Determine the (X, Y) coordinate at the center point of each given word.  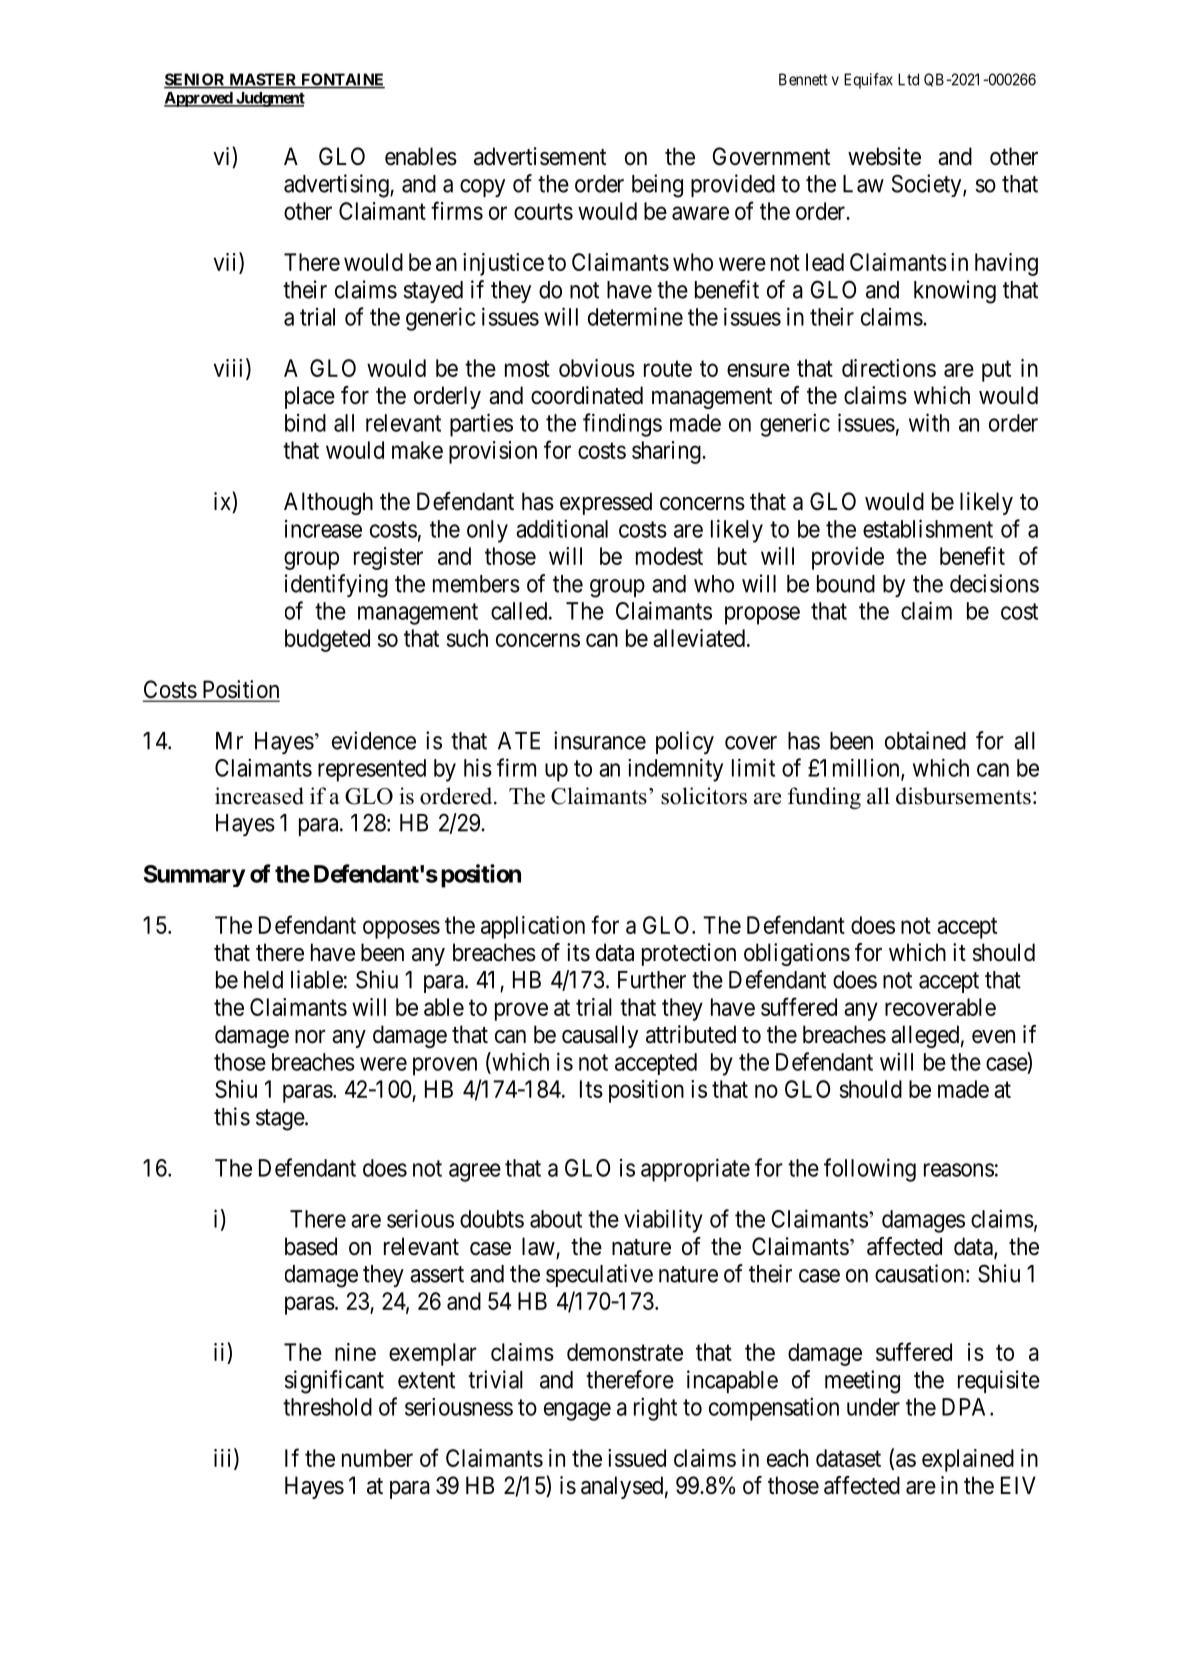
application (533, 927)
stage (281, 1120)
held (263, 980)
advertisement (540, 156)
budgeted (327, 640)
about (556, 1219)
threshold (327, 1407)
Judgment (269, 99)
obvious (597, 368)
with (929, 422)
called (520, 611)
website (884, 156)
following (870, 1170)
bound (846, 584)
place (310, 397)
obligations (797, 954)
